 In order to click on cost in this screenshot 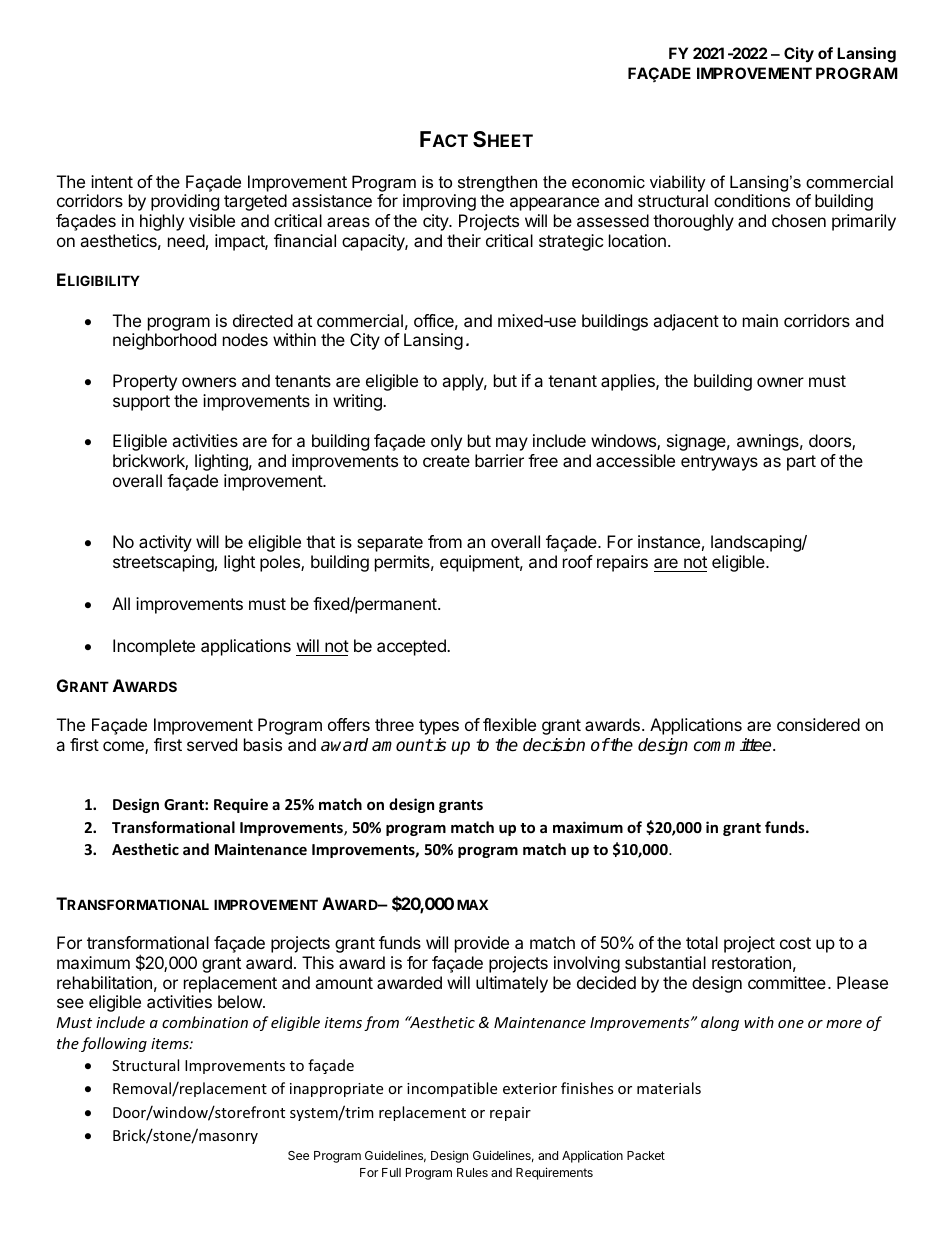, I will do `click(795, 943)`.
